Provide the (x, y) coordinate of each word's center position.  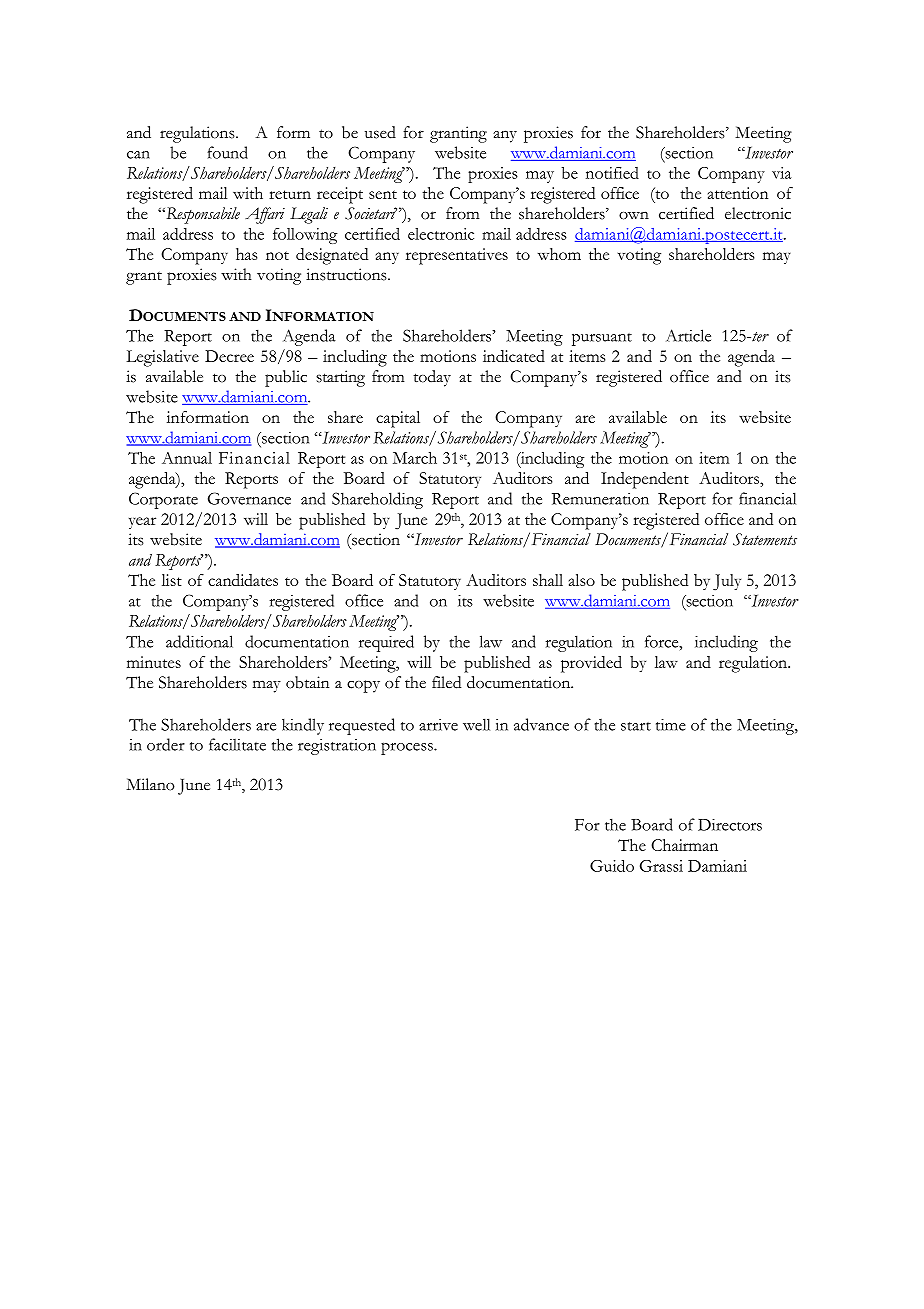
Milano (150, 784)
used (380, 132)
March (415, 458)
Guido (612, 865)
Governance (249, 498)
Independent (645, 480)
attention (738, 193)
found (227, 152)
